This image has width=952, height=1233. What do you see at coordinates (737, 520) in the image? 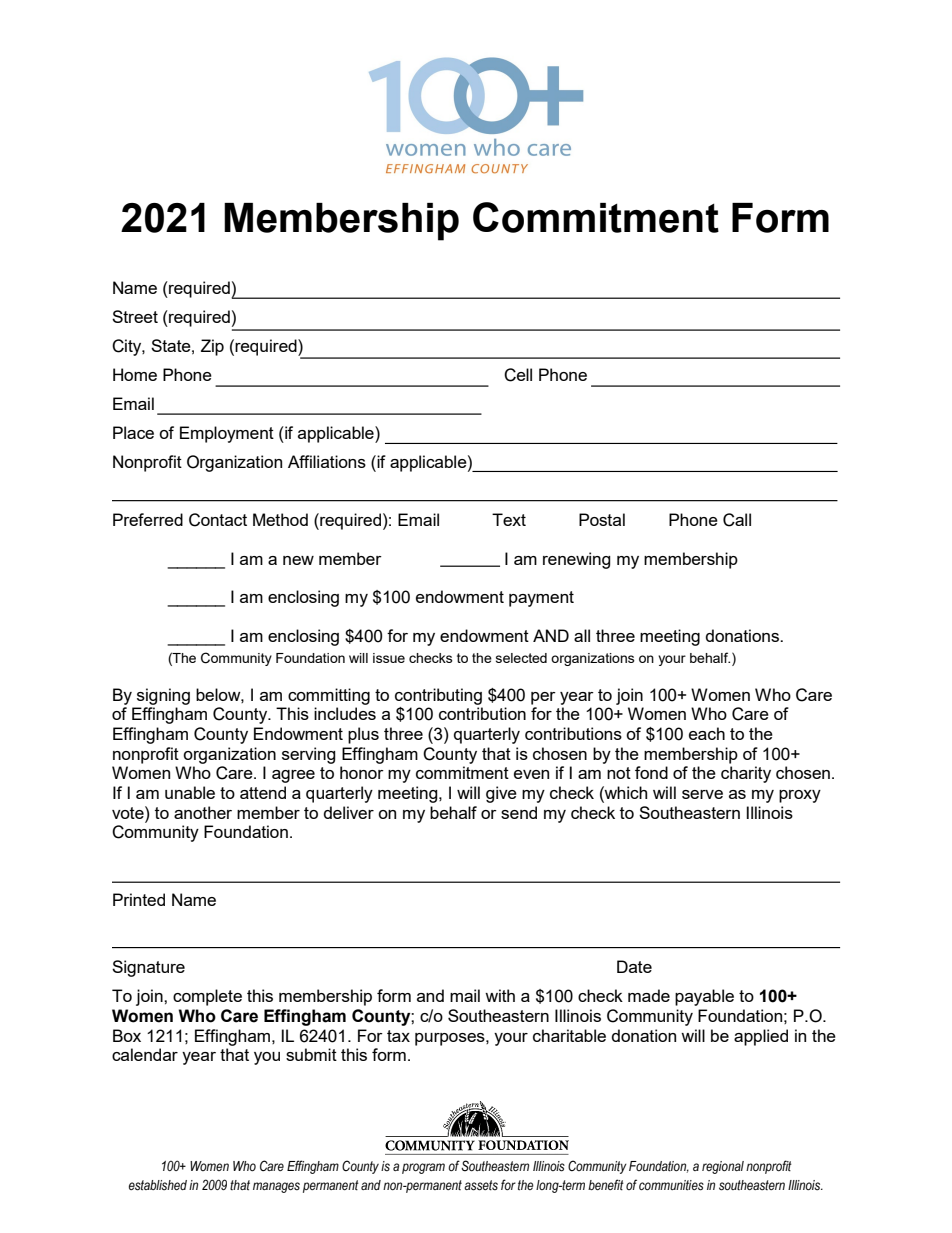
I see `Call` at bounding box center [737, 520].
